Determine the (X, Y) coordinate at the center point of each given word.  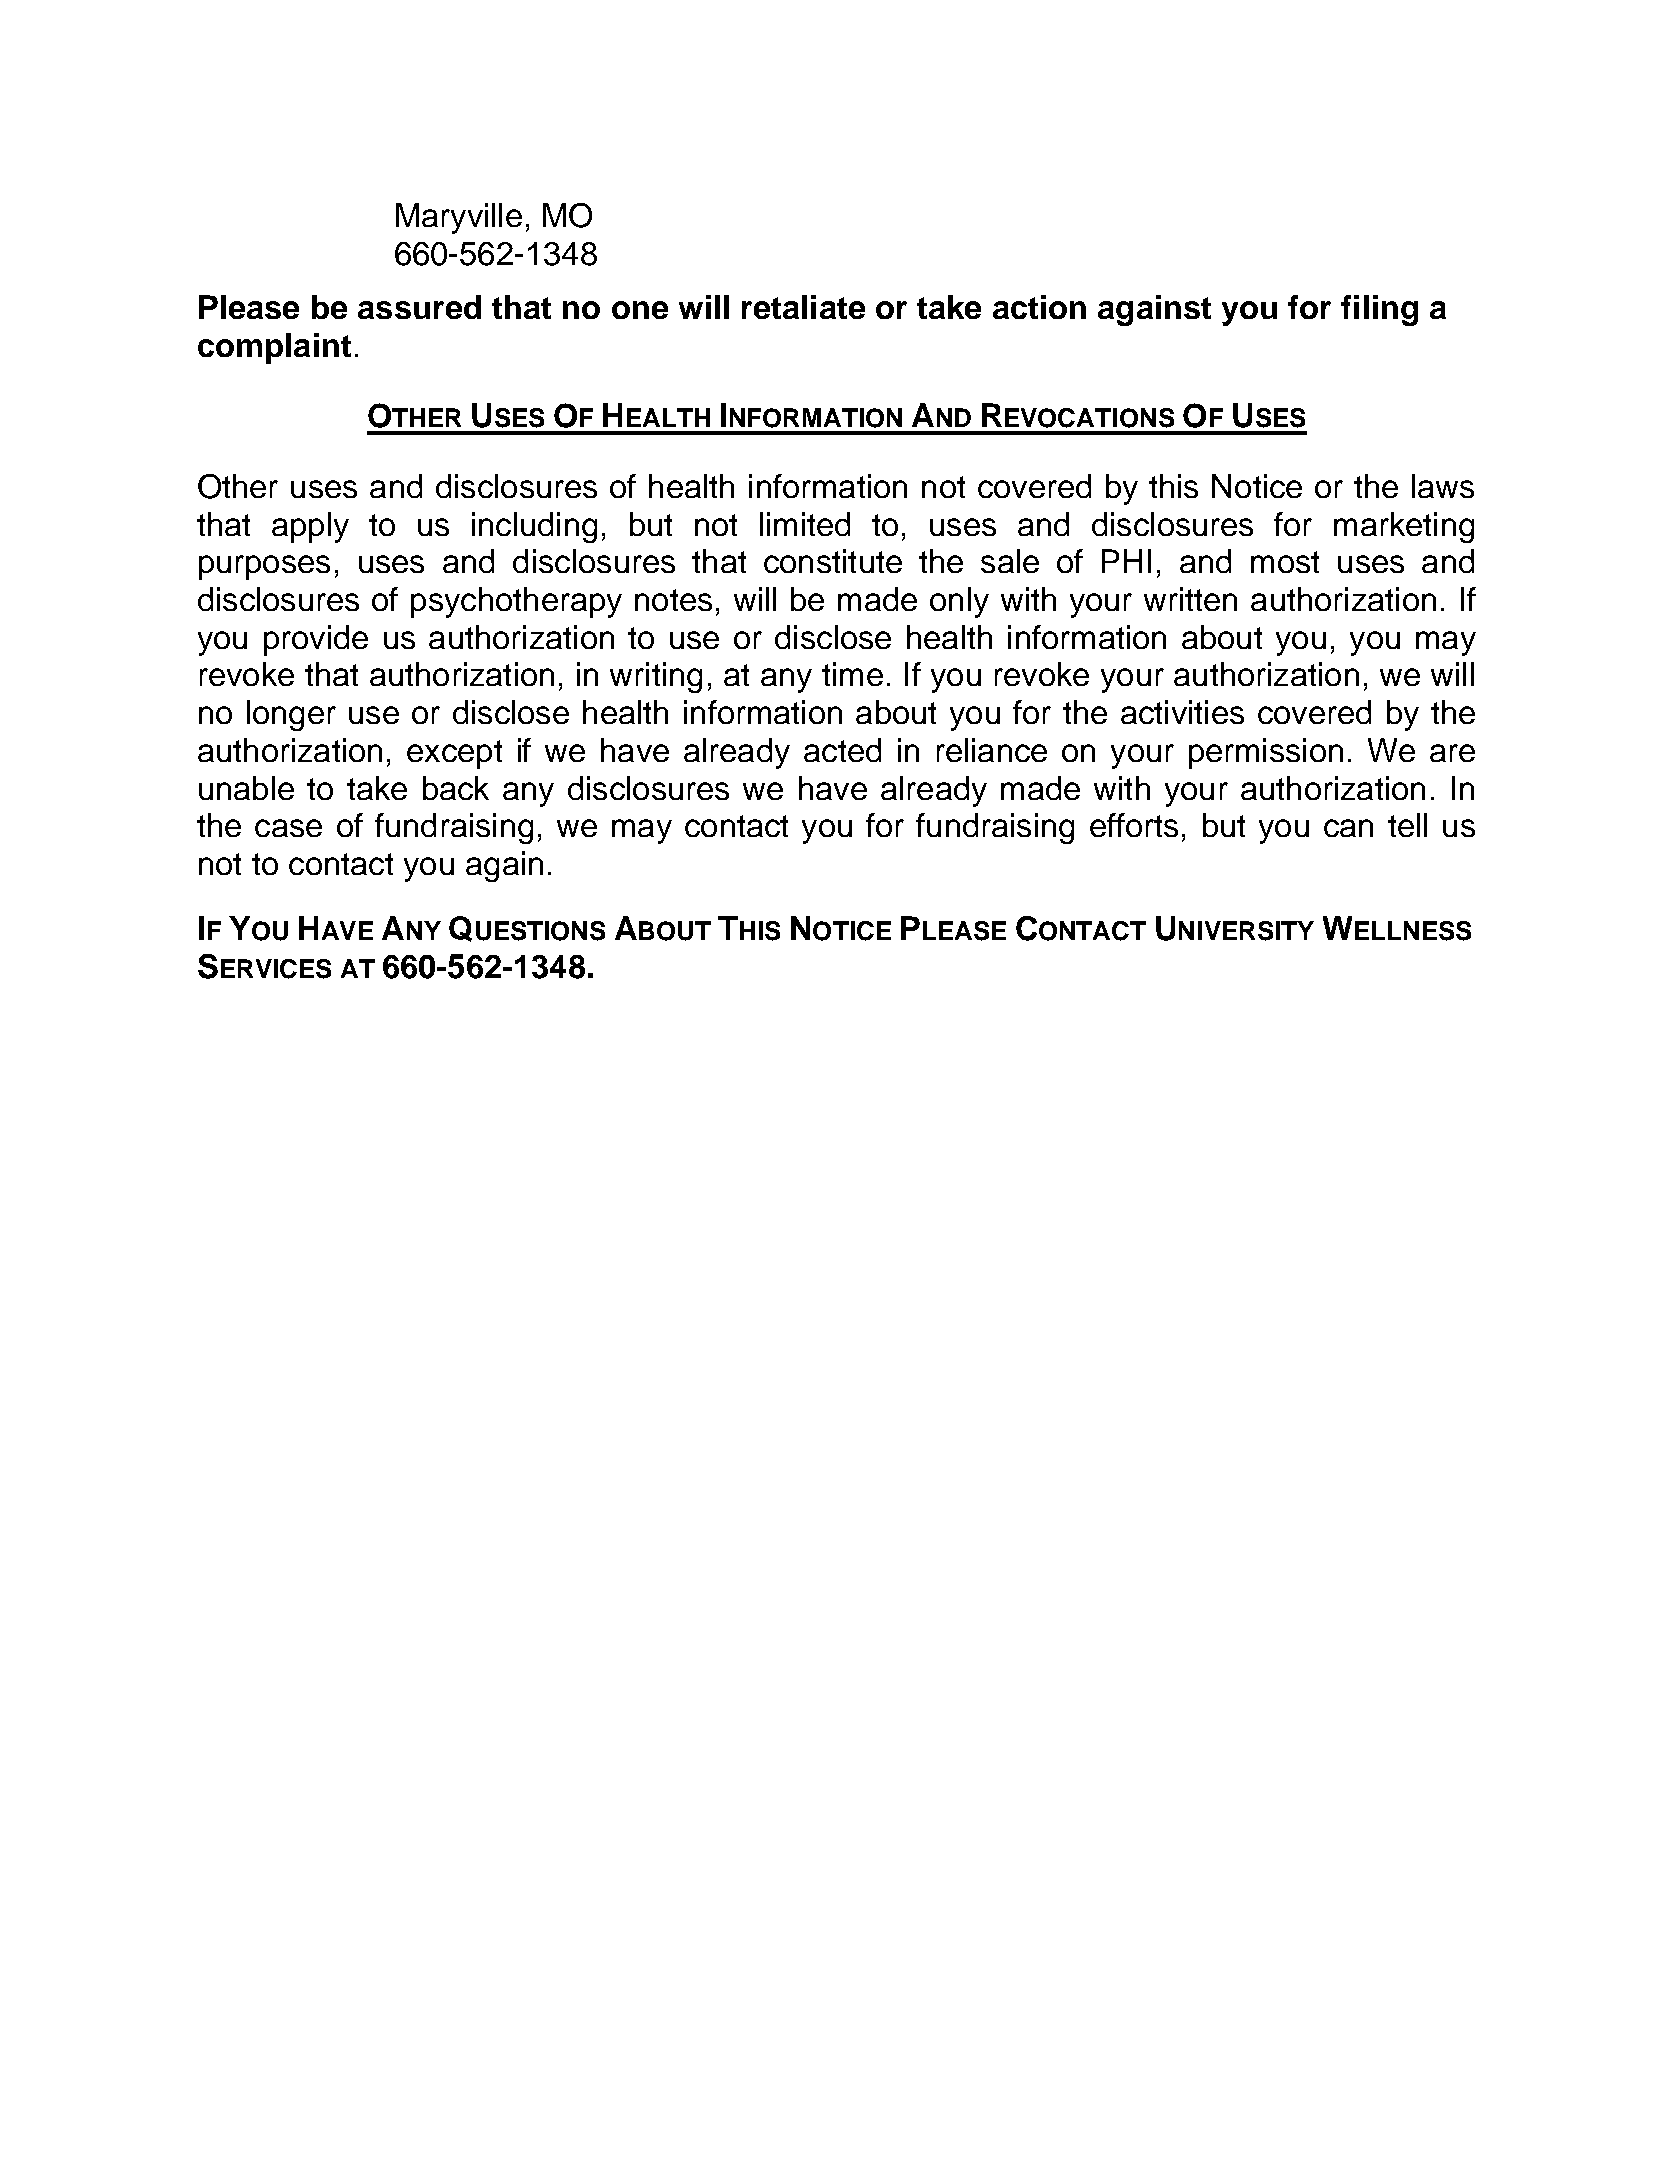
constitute (833, 561)
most (1285, 562)
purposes (264, 567)
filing (1379, 310)
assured (419, 307)
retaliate (803, 307)
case (288, 828)
